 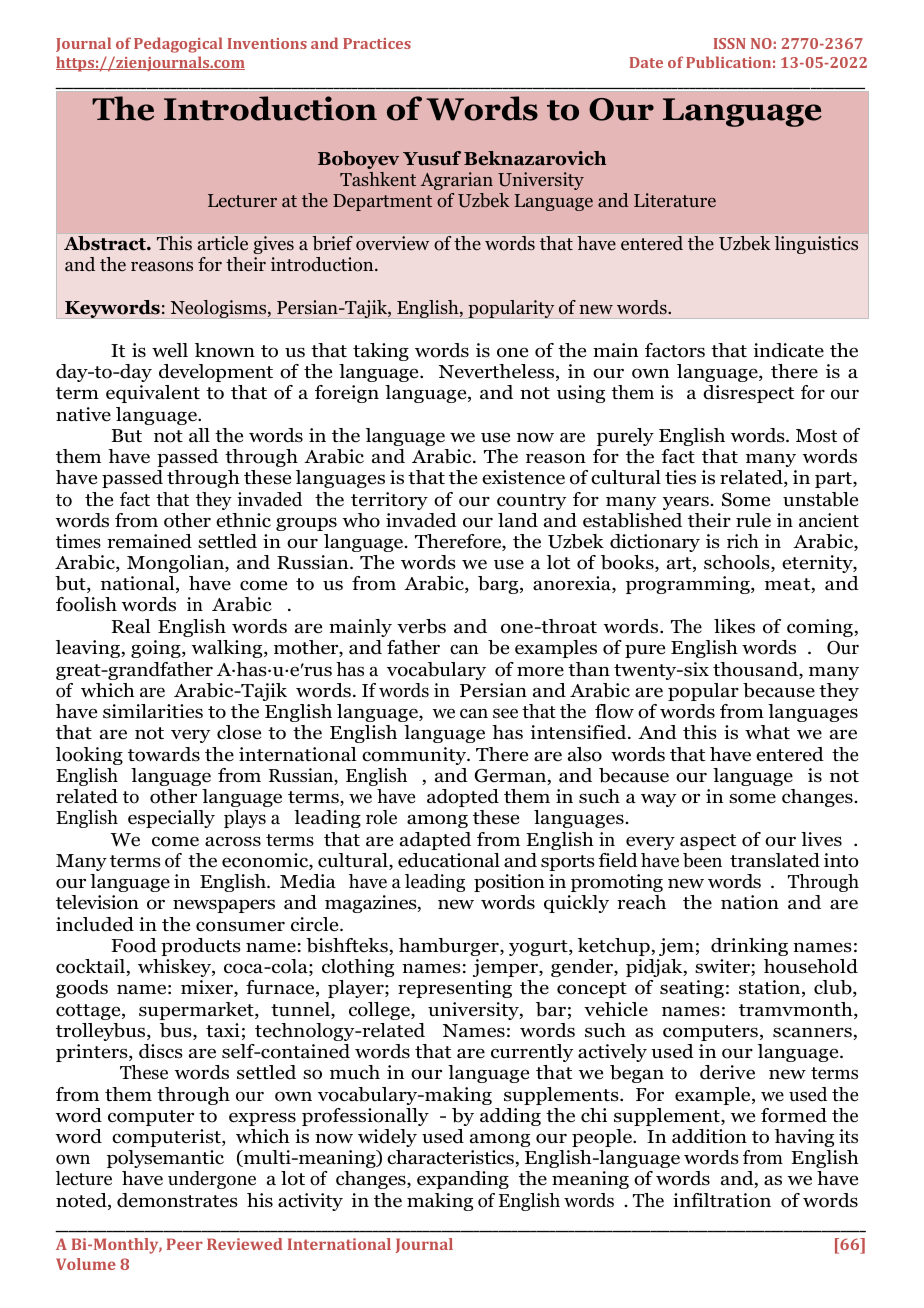 I want to click on ISSN, so click(x=730, y=43).
